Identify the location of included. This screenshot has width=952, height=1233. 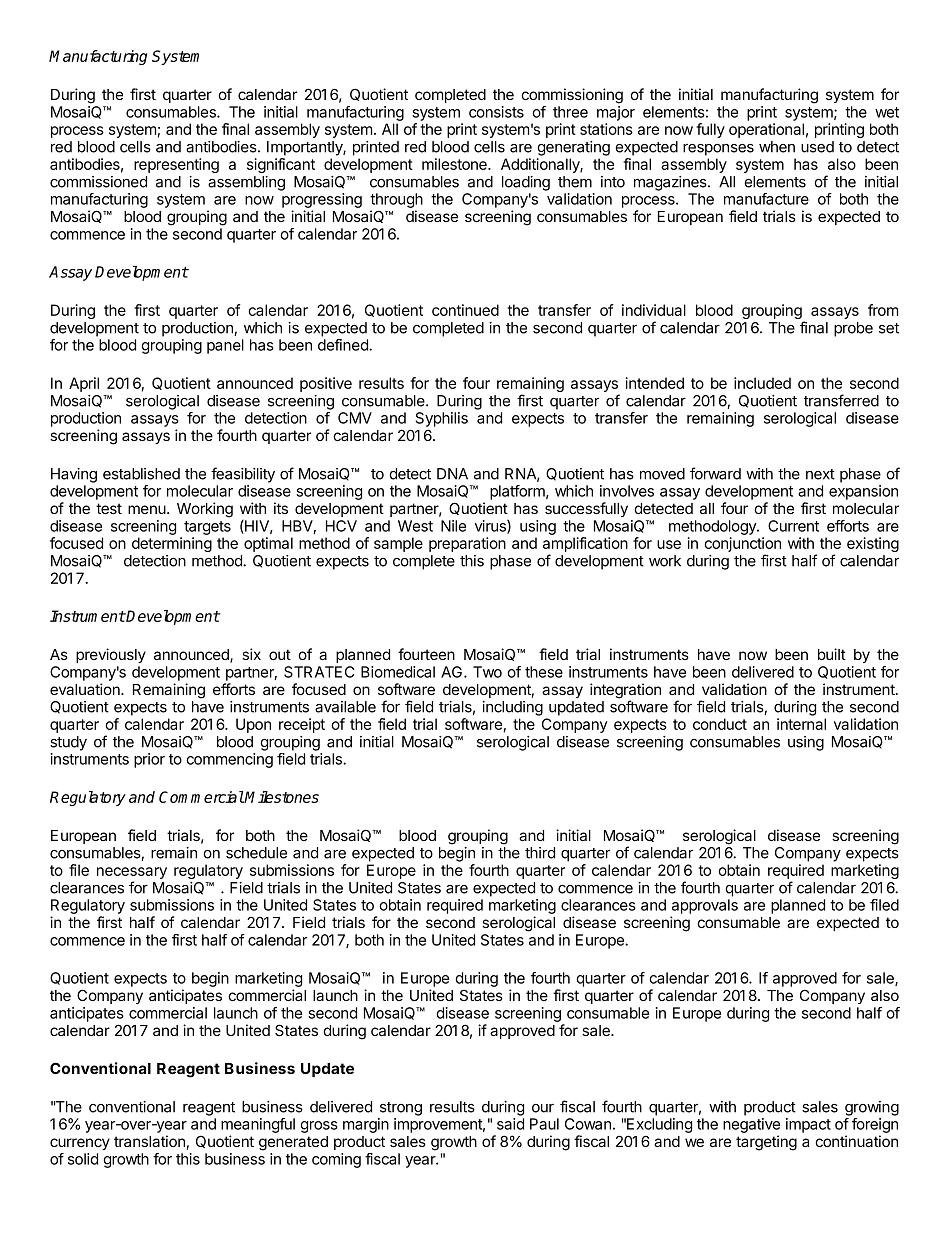
(762, 383).
